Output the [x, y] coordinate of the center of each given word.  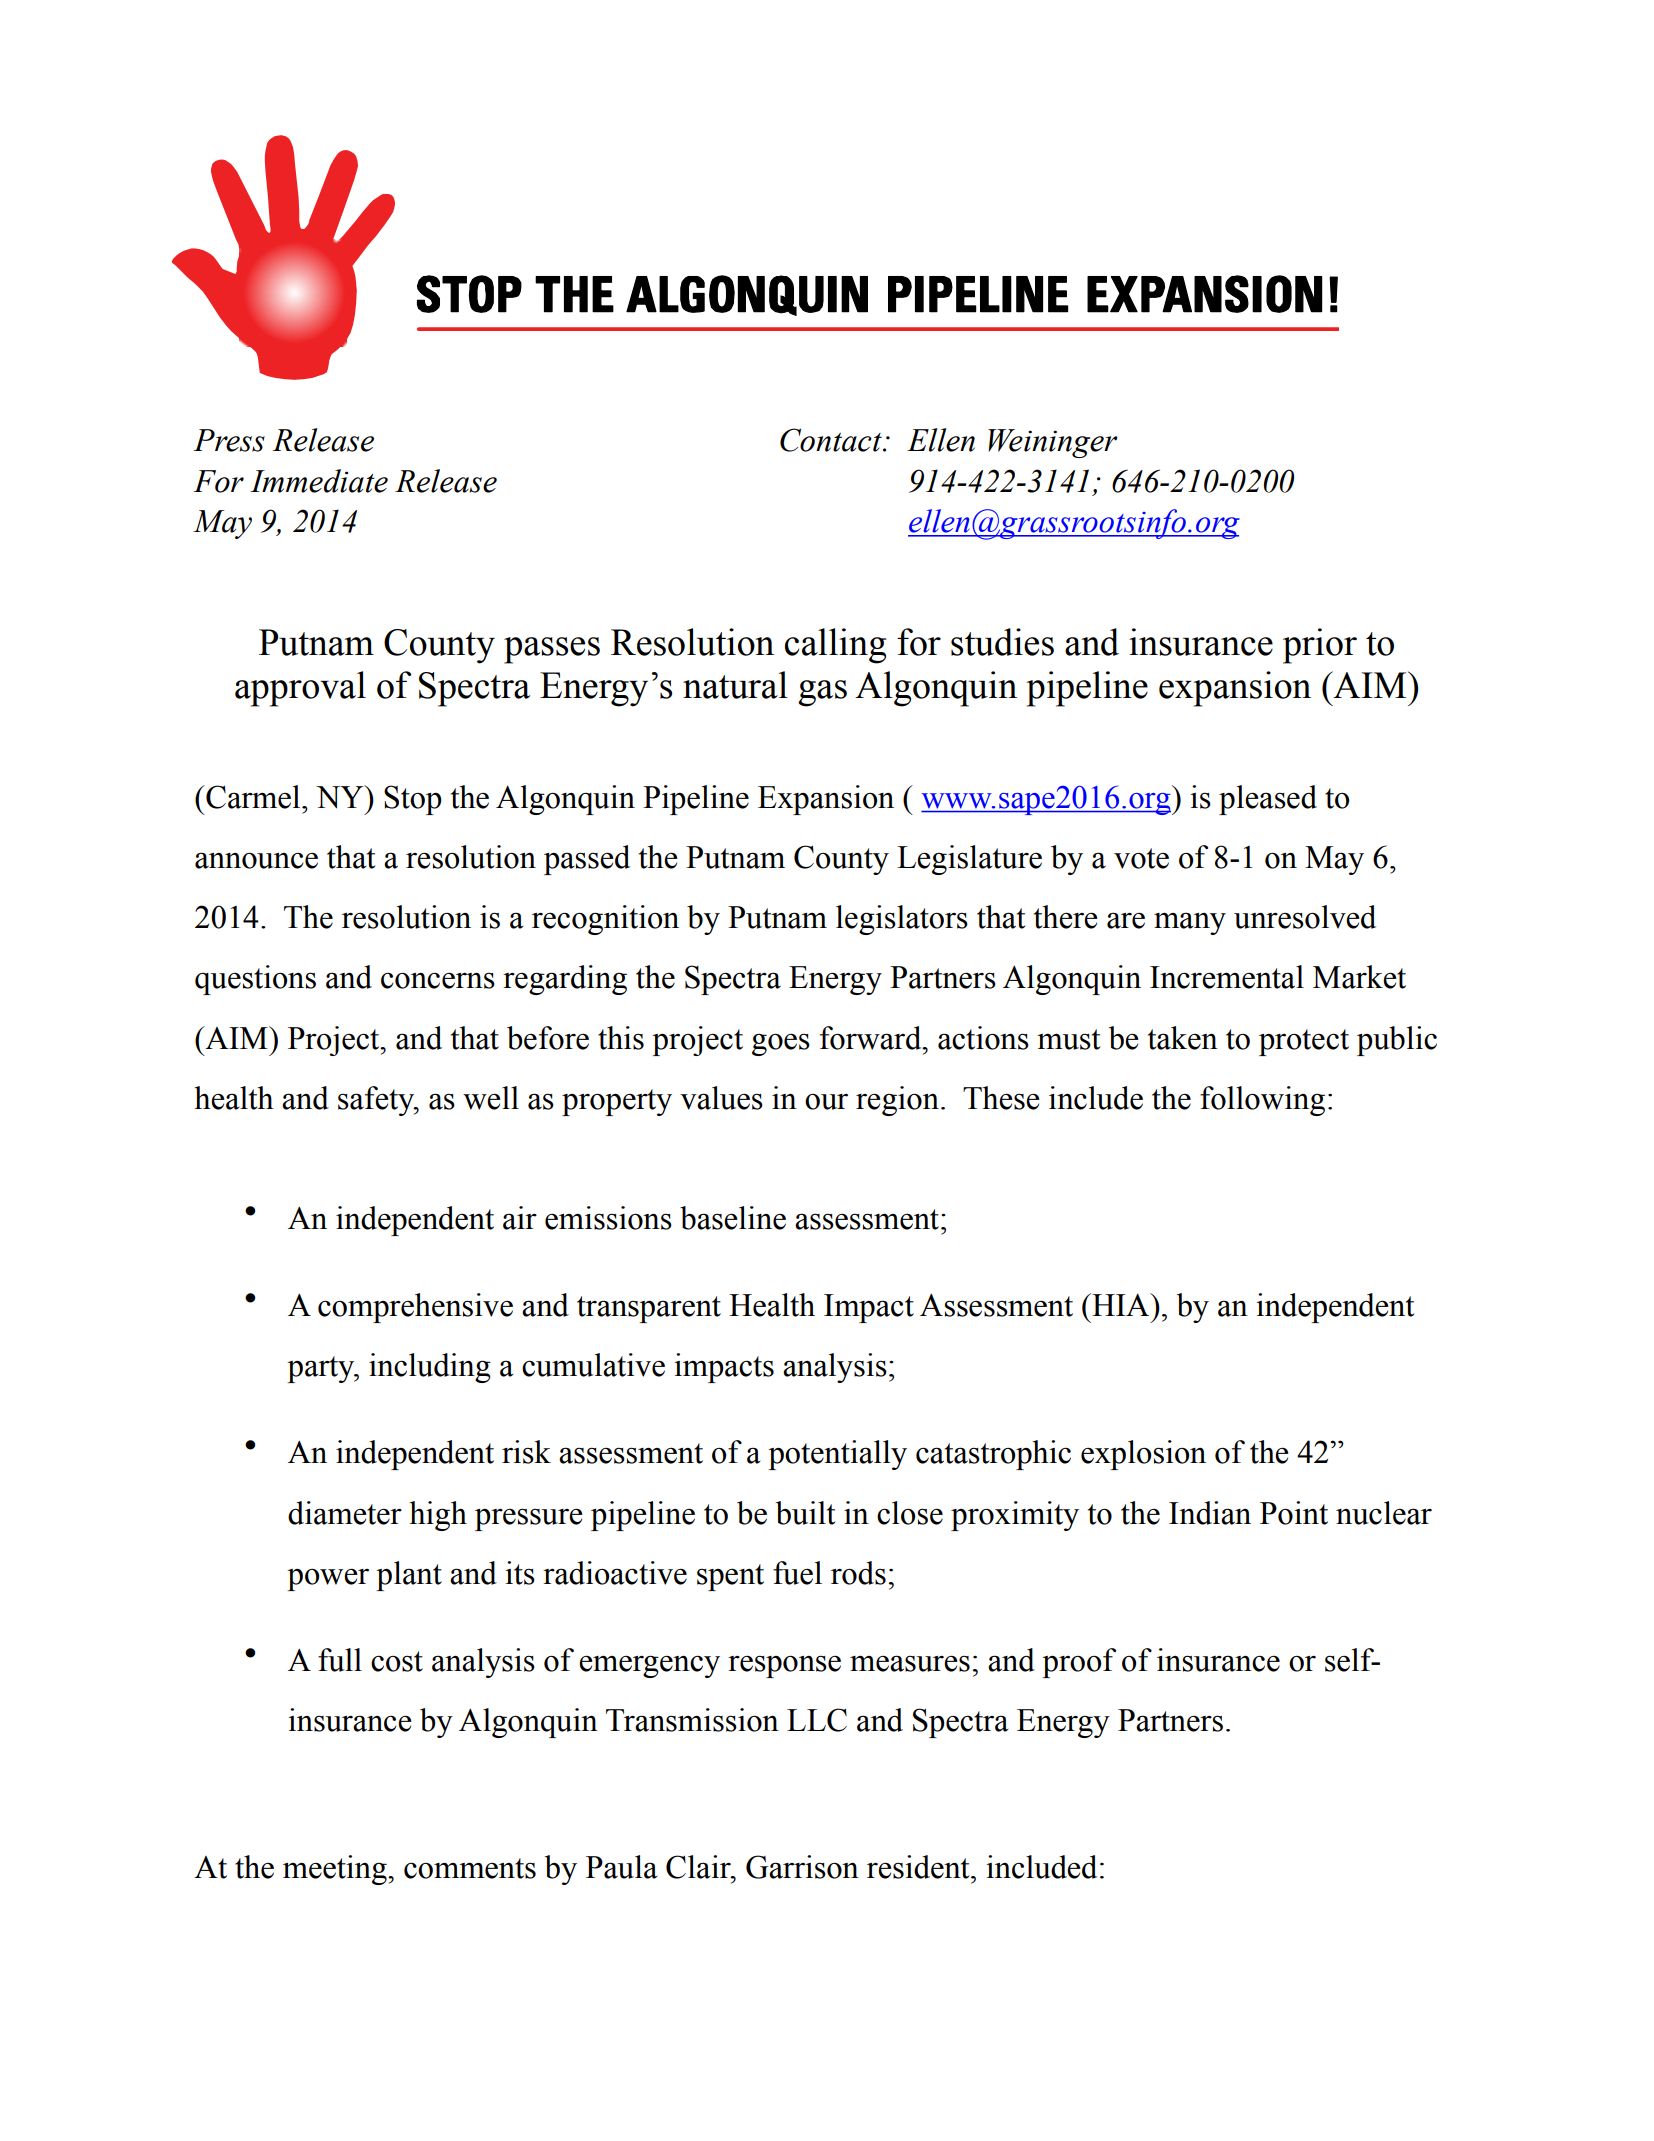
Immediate [319, 481]
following [1262, 1101]
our [826, 1102]
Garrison [802, 1867]
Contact [832, 440]
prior [1320, 646]
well [491, 1098]
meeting [336, 1870]
